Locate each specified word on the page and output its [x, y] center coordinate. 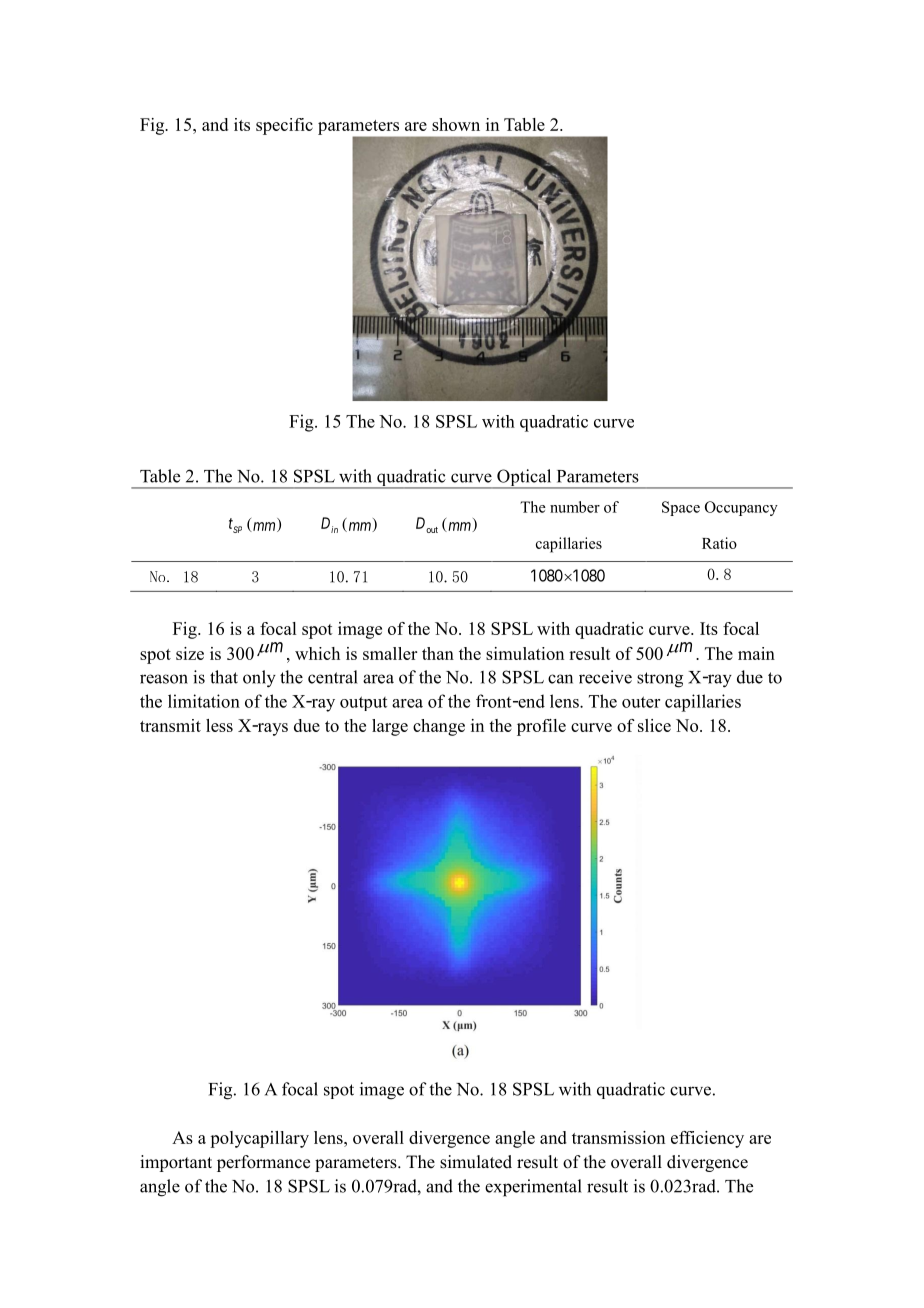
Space [681, 508]
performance [263, 1163]
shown [456, 124]
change [439, 727]
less [219, 725]
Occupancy [741, 508]
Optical [524, 479]
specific [284, 126]
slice [654, 725]
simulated [476, 1162]
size [190, 653]
